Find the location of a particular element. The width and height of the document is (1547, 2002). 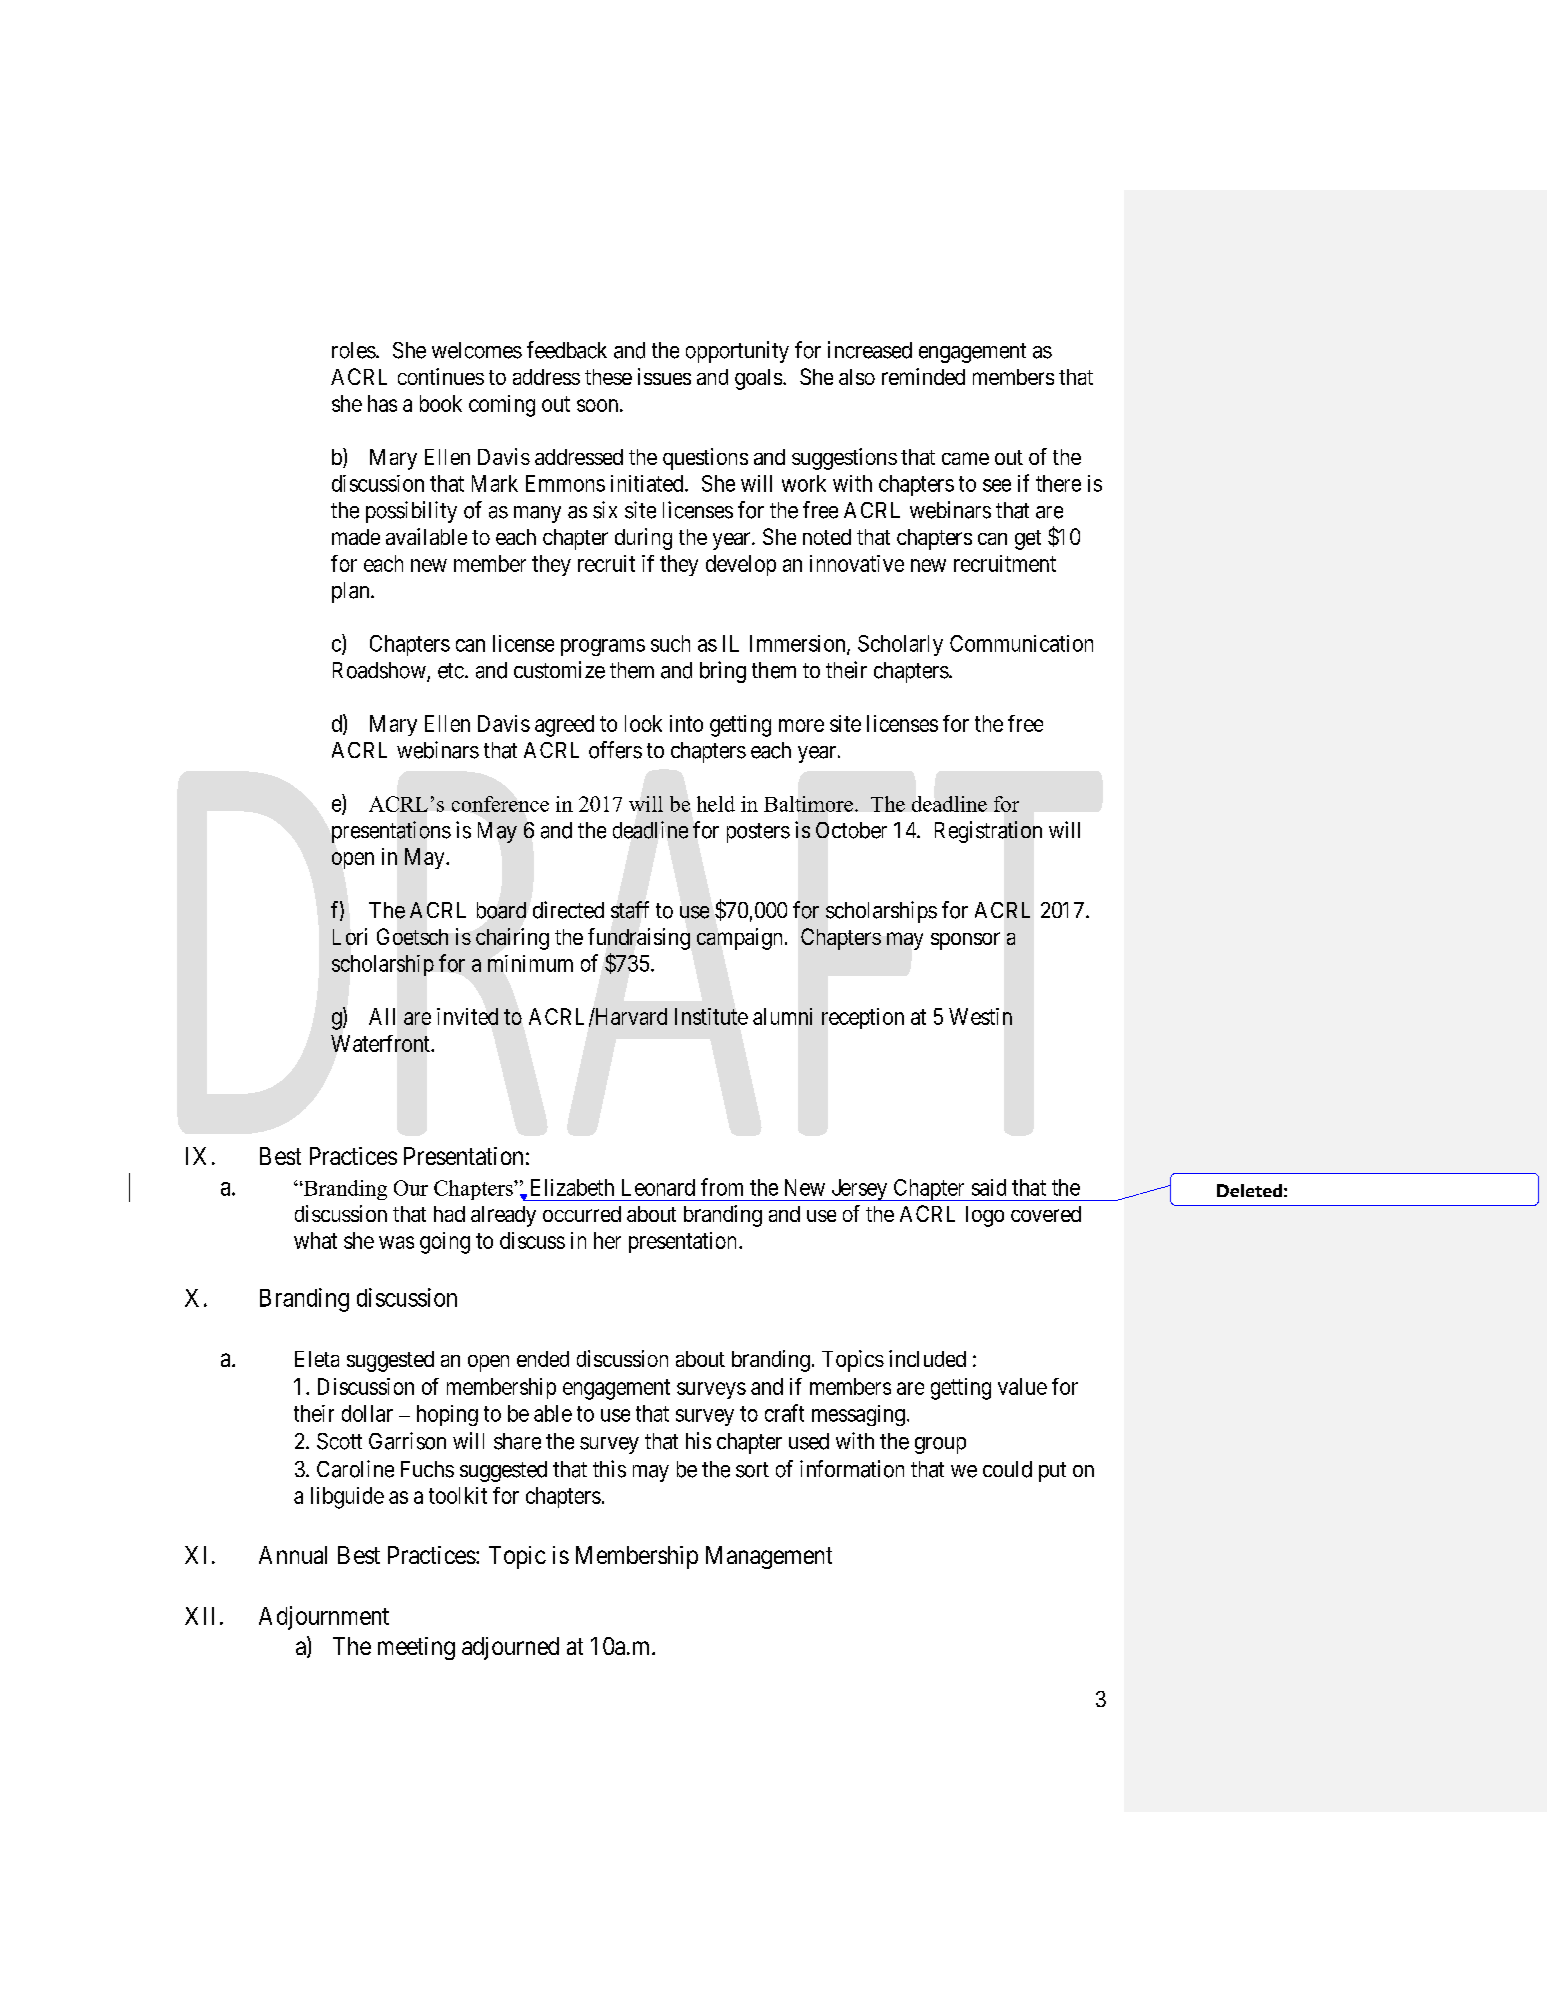

ended is located at coordinates (543, 1359).
